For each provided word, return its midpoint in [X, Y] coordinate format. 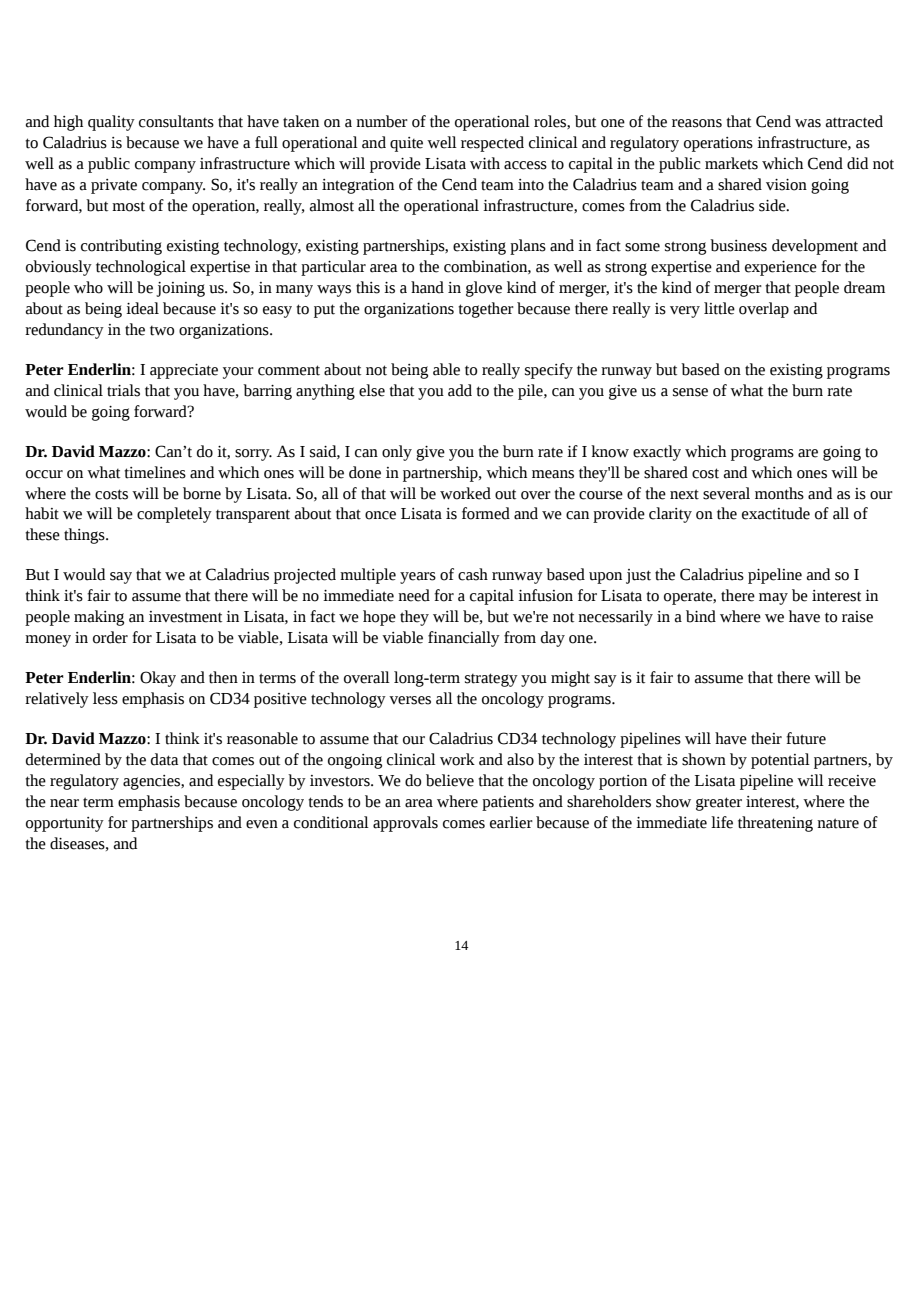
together [486, 310]
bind [701, 616]
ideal [142, 308]
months [779, 493]
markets [731, 163]
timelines [155, 472]
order [110, 637]
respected [492, 144]
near [64, 803]
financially [464, 639]
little [719, 308]
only [397, 453]
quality [111, 123]
